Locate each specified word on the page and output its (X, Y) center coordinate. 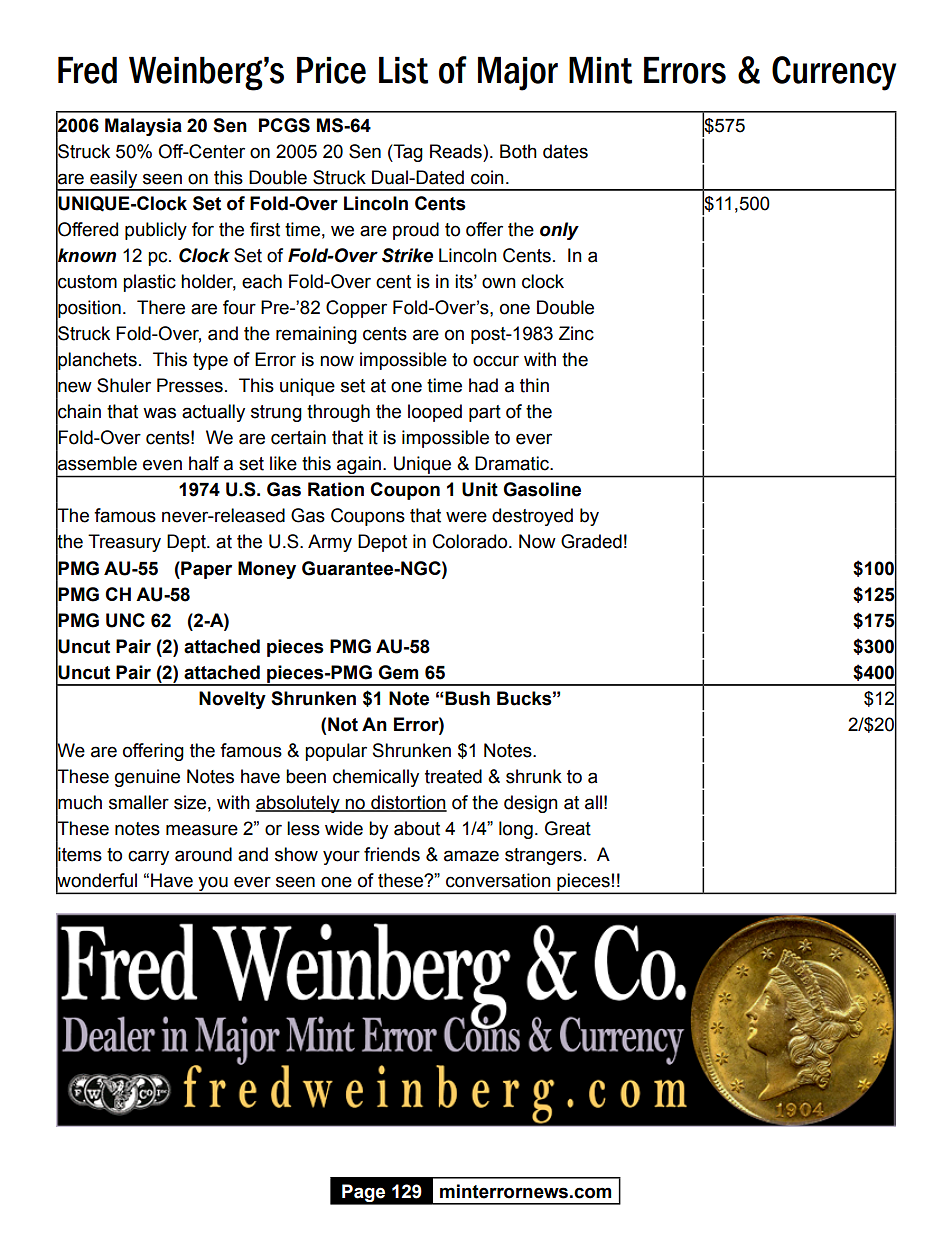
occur (496, 361)
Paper (205, 570)
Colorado (471, 541)
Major (518, 74)
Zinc (576, 333)
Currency (834, 73)
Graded (591, 541)
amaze (471, 856)
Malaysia (143, 127)
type (210, 361)
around (203, 854)
